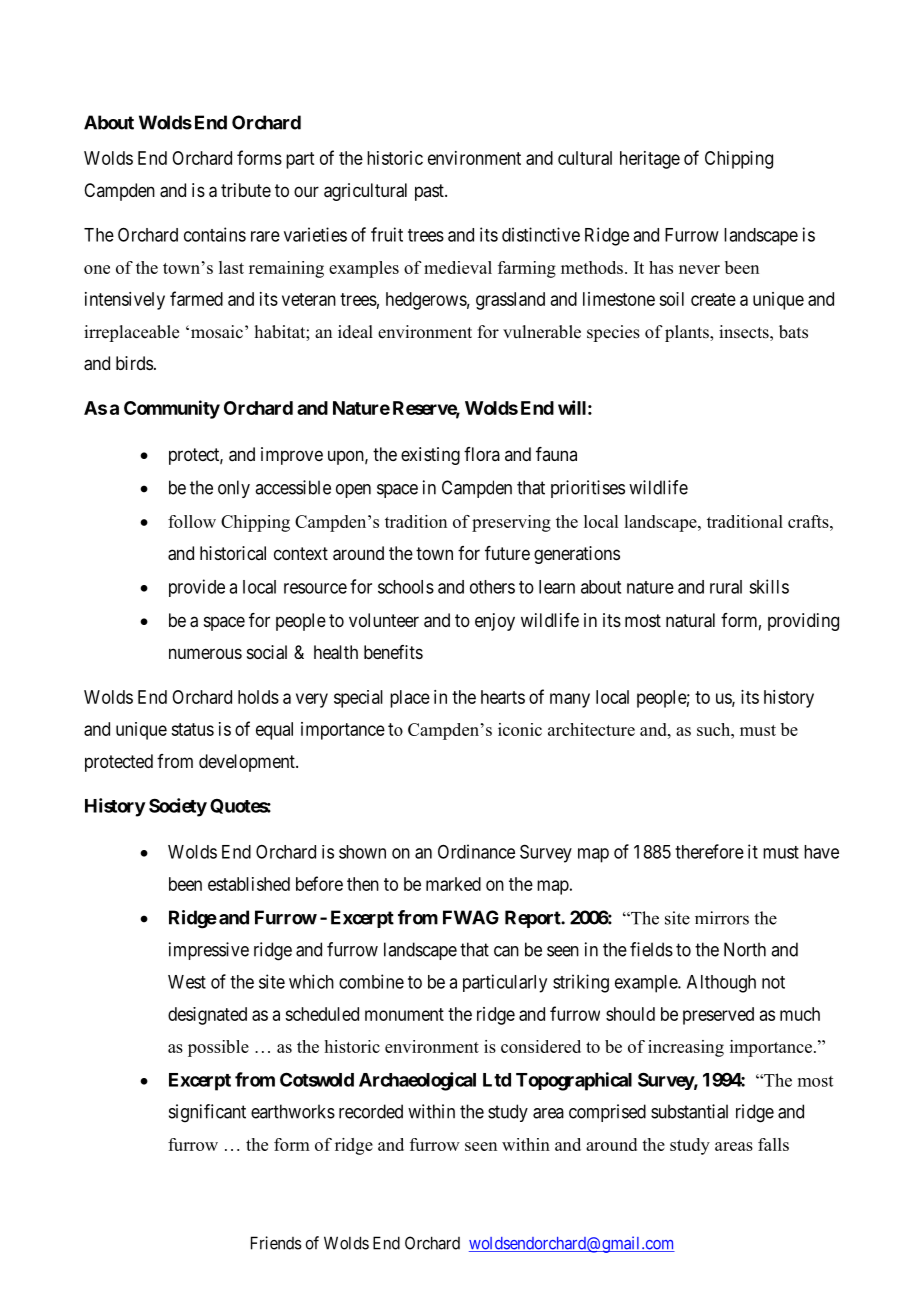 The width and height of the document is (924, 1308). What do you see at coordinates (371, 1111) in the document?
I see `recorded` at bounding box center [371, 1111].
